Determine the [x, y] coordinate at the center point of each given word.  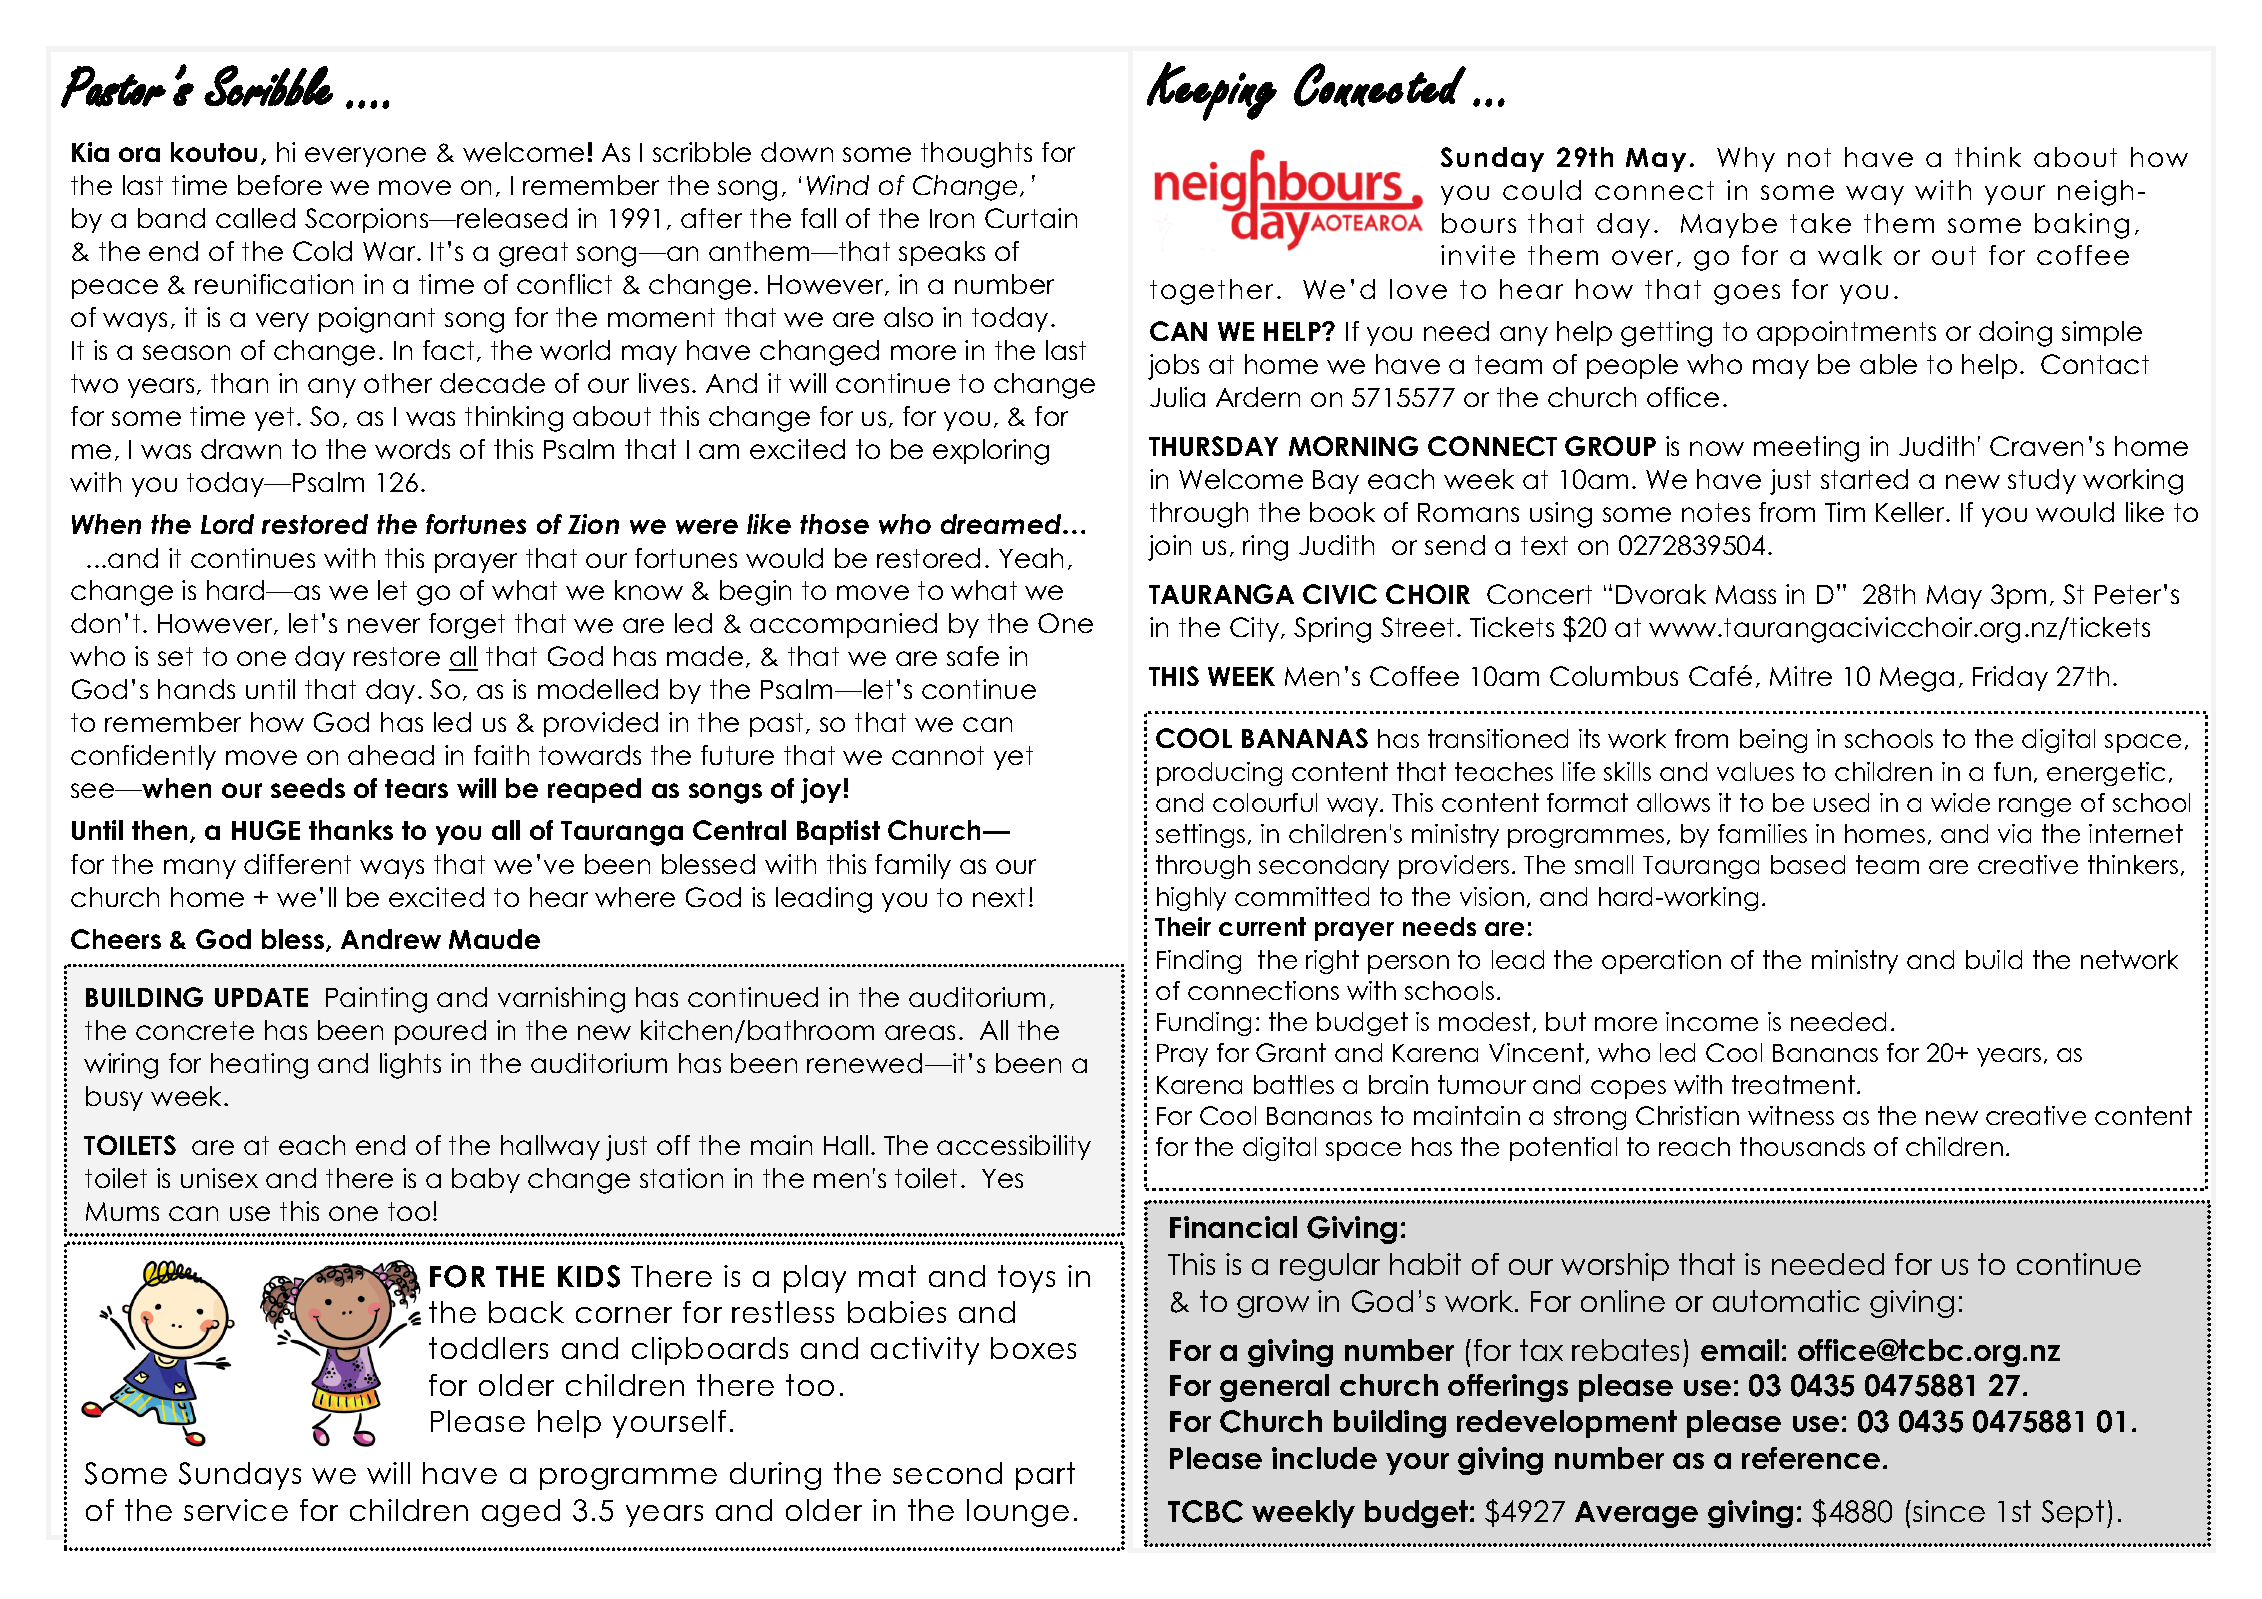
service [236, 1510]
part [1045, 1476]
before [280, 185]
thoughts [976, 155]
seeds [308, 788]
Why [1746, 159]
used [1841, 802]
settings [1200, 836]
